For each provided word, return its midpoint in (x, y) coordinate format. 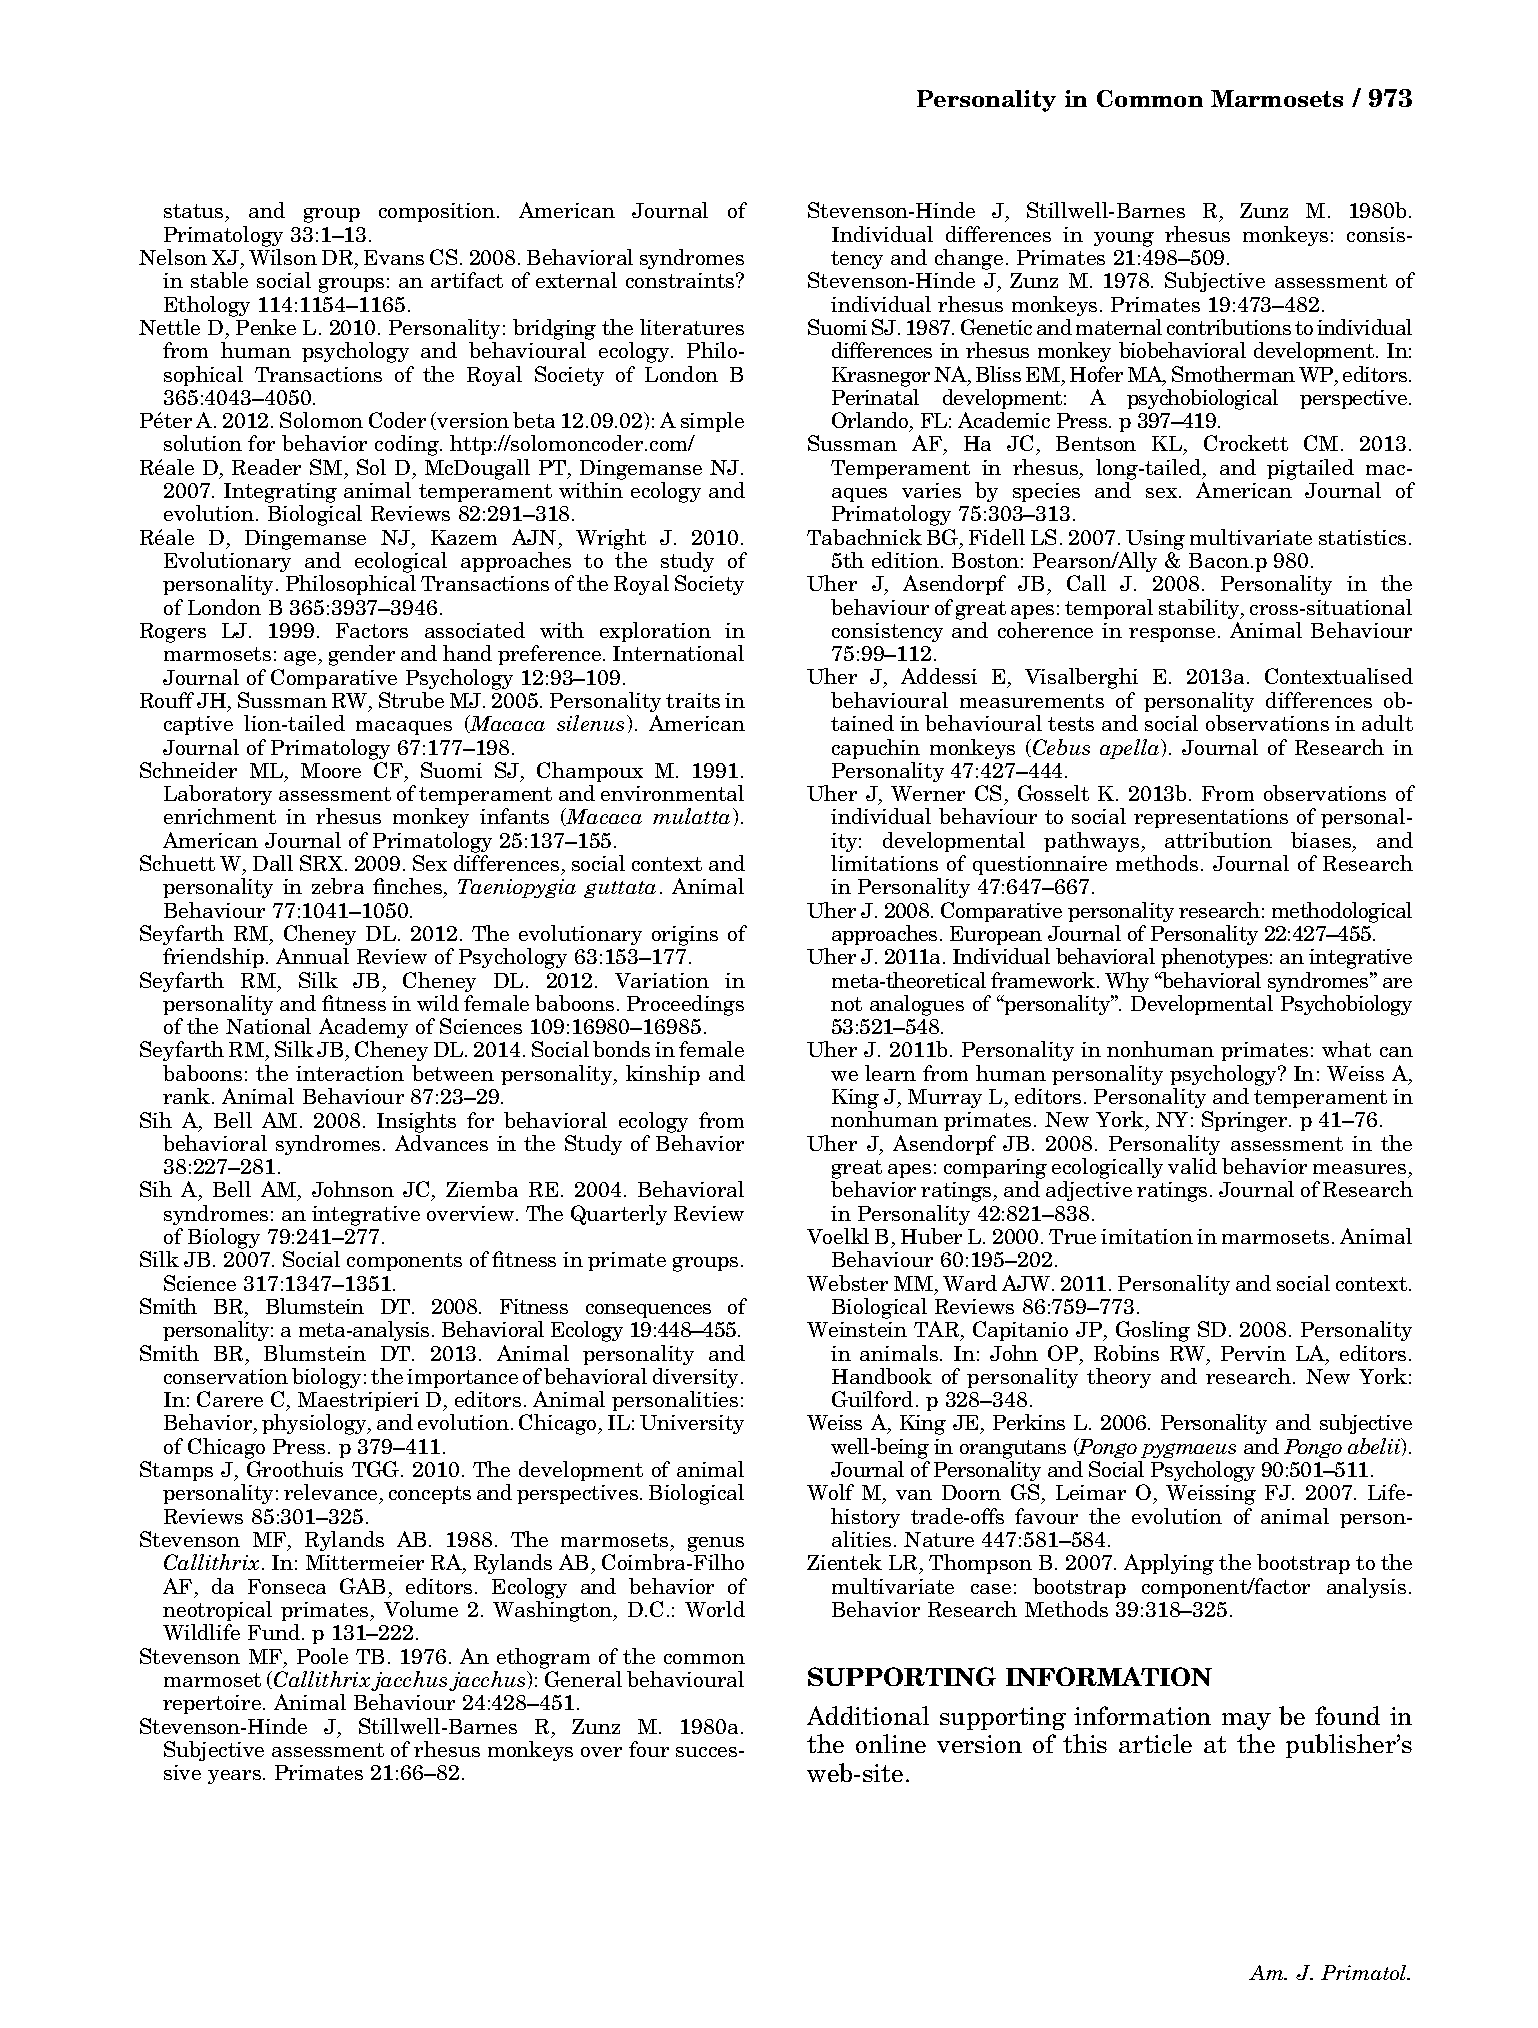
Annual (312, 956)
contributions (1229, 327)
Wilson (283, 257)
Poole (322, 1656)
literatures (692, 327)
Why (1127, 982)
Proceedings (685, 1005)
